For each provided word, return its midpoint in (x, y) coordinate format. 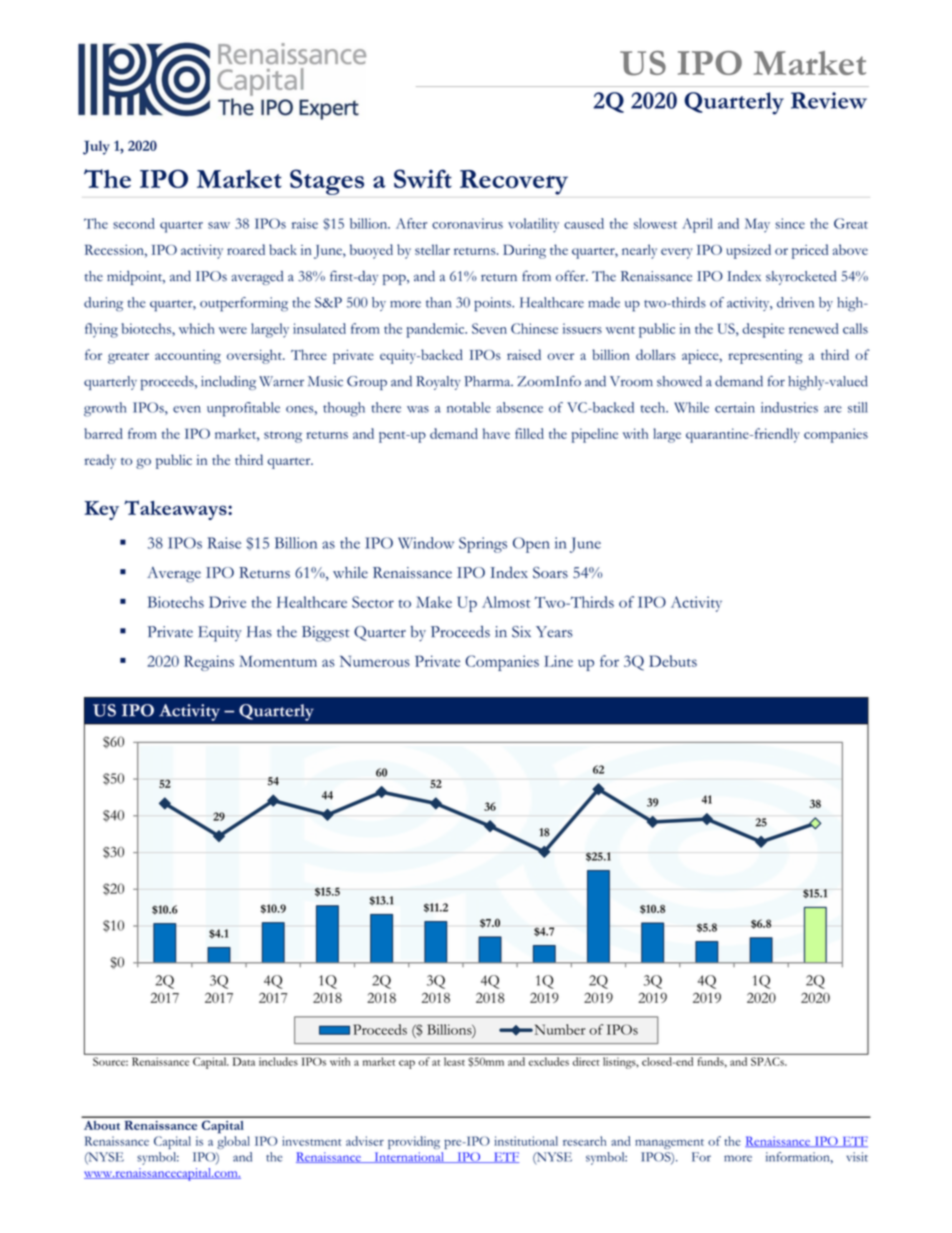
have (496, 433)
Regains (209, 663)
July (96, 147)
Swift (423, 178)
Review (829, 100)
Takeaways (176, 510)
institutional (526, 1141)
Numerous (375, 661)
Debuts (673, 661)
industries (789, 407)
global (233, 1142)
